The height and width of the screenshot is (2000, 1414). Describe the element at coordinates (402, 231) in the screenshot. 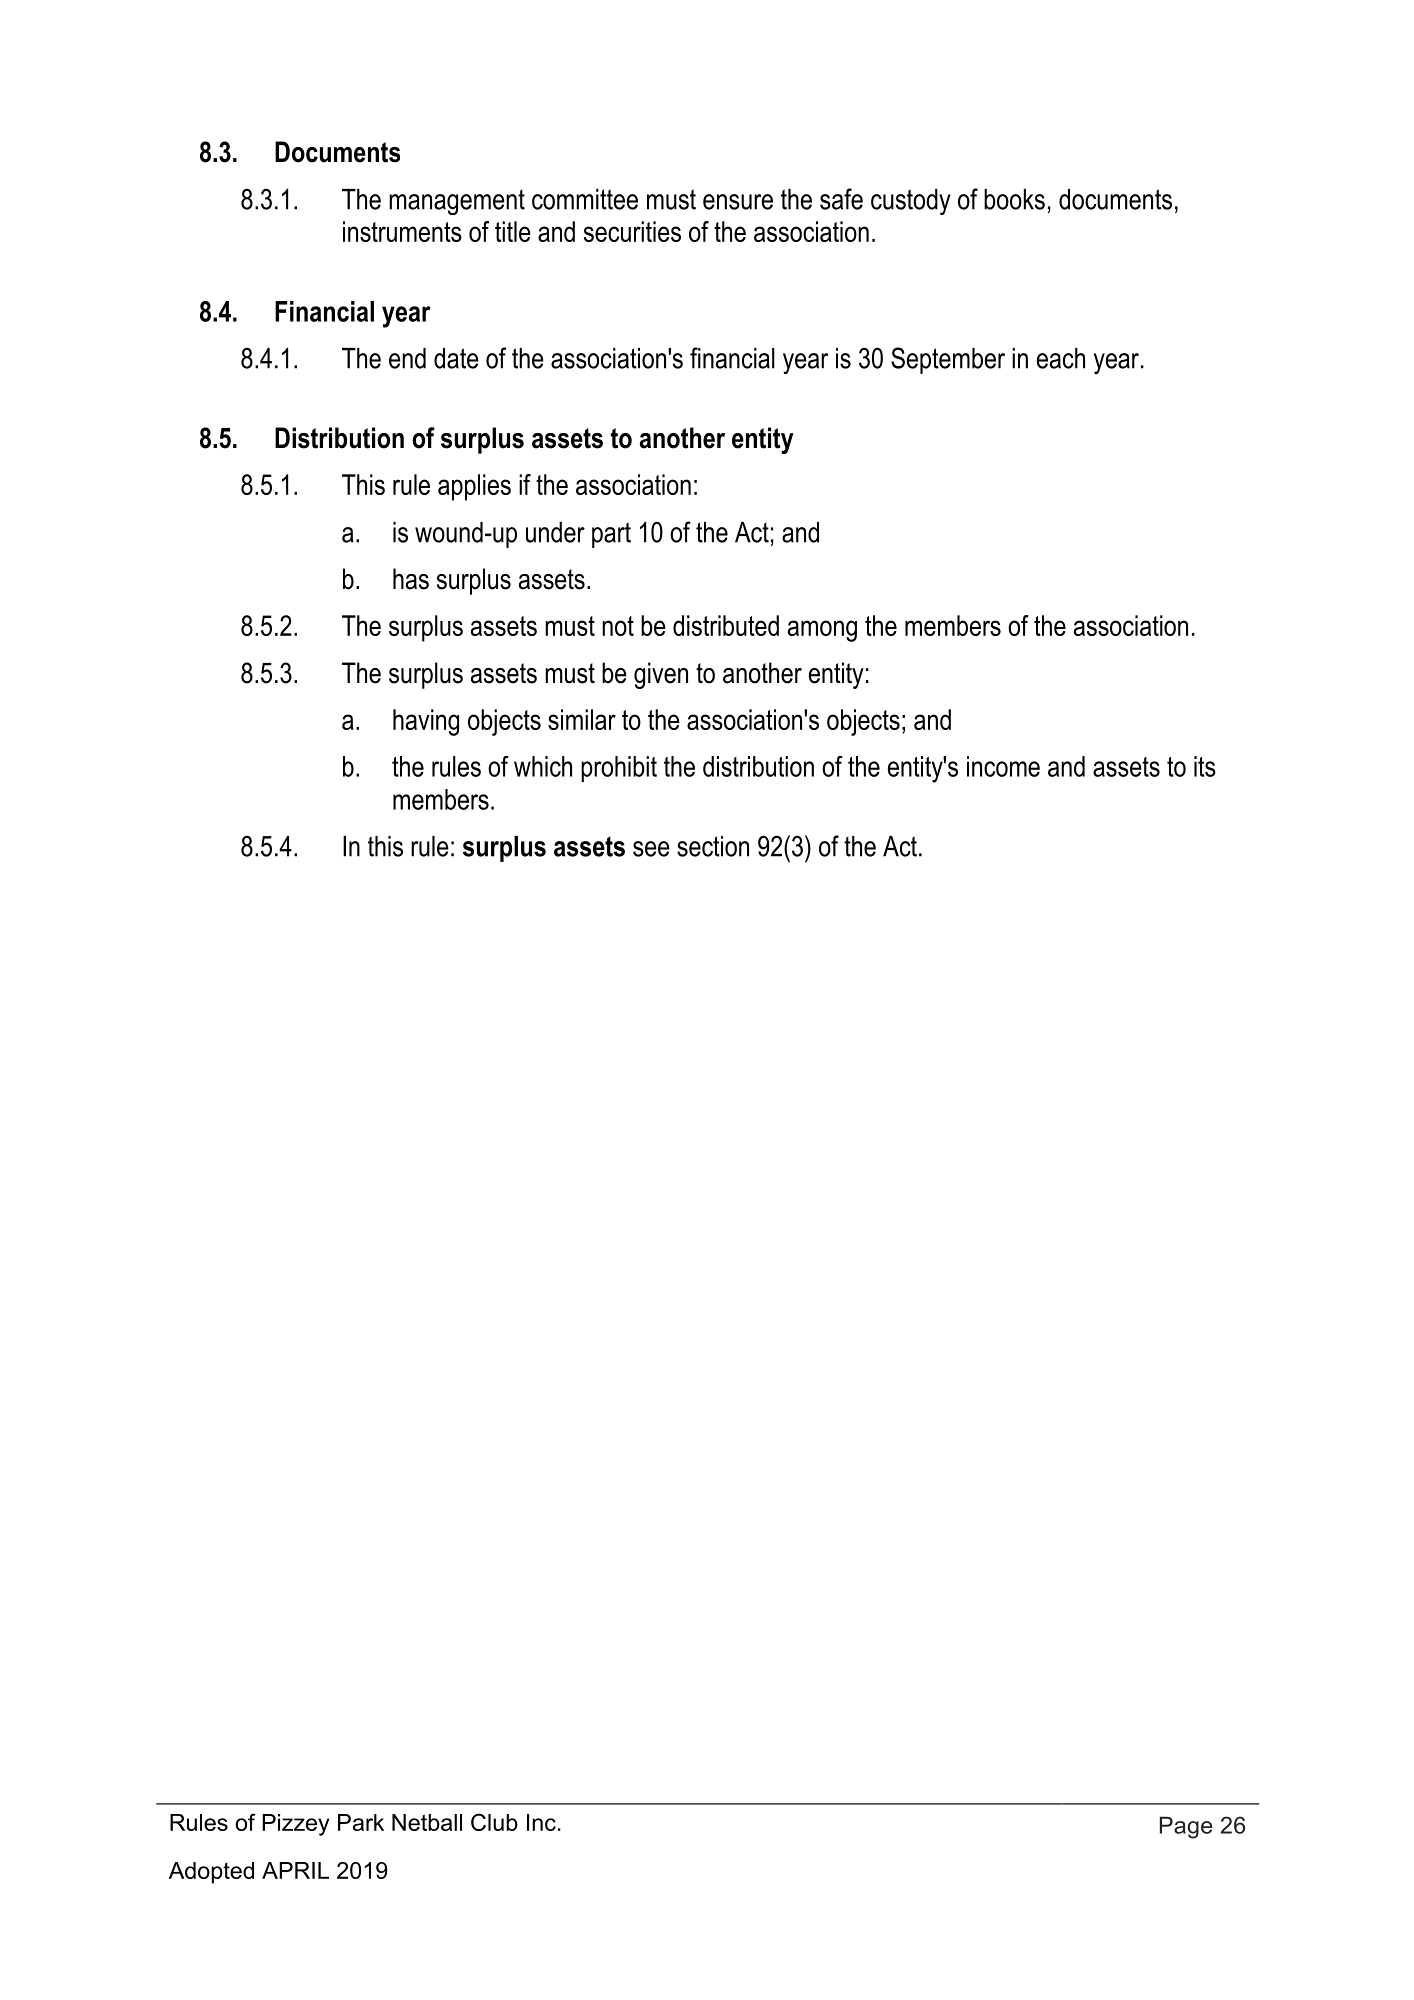

I see `instruments` at that location.
